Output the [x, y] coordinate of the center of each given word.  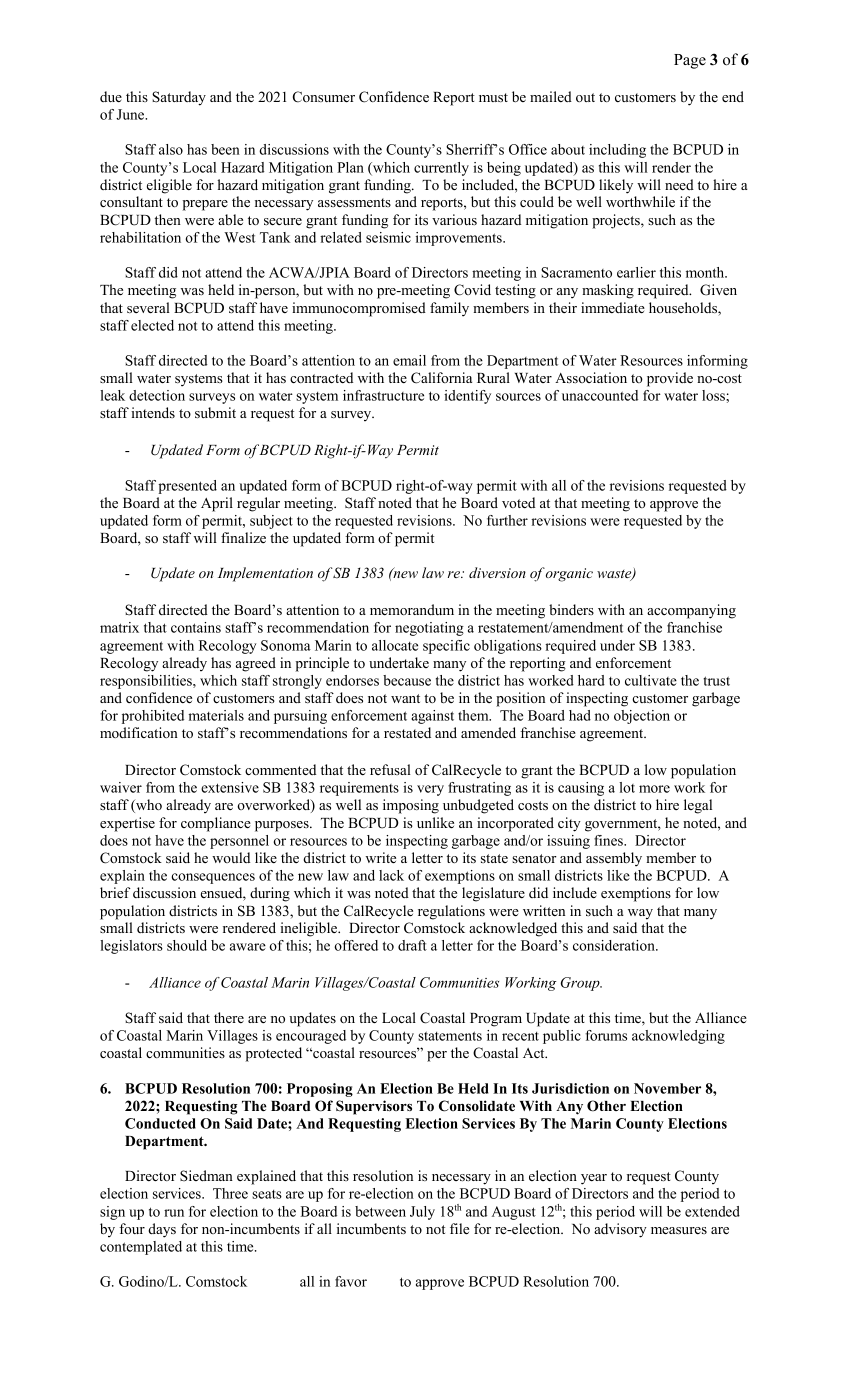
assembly [614, 859]
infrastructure [383, 395]
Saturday [179, 98]
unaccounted [600, 395]
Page [690, 61]
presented [187, 487]
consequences [213, 878]
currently [441, 169]
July [422, 1213]
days [162, 1230]
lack [391, 875]
